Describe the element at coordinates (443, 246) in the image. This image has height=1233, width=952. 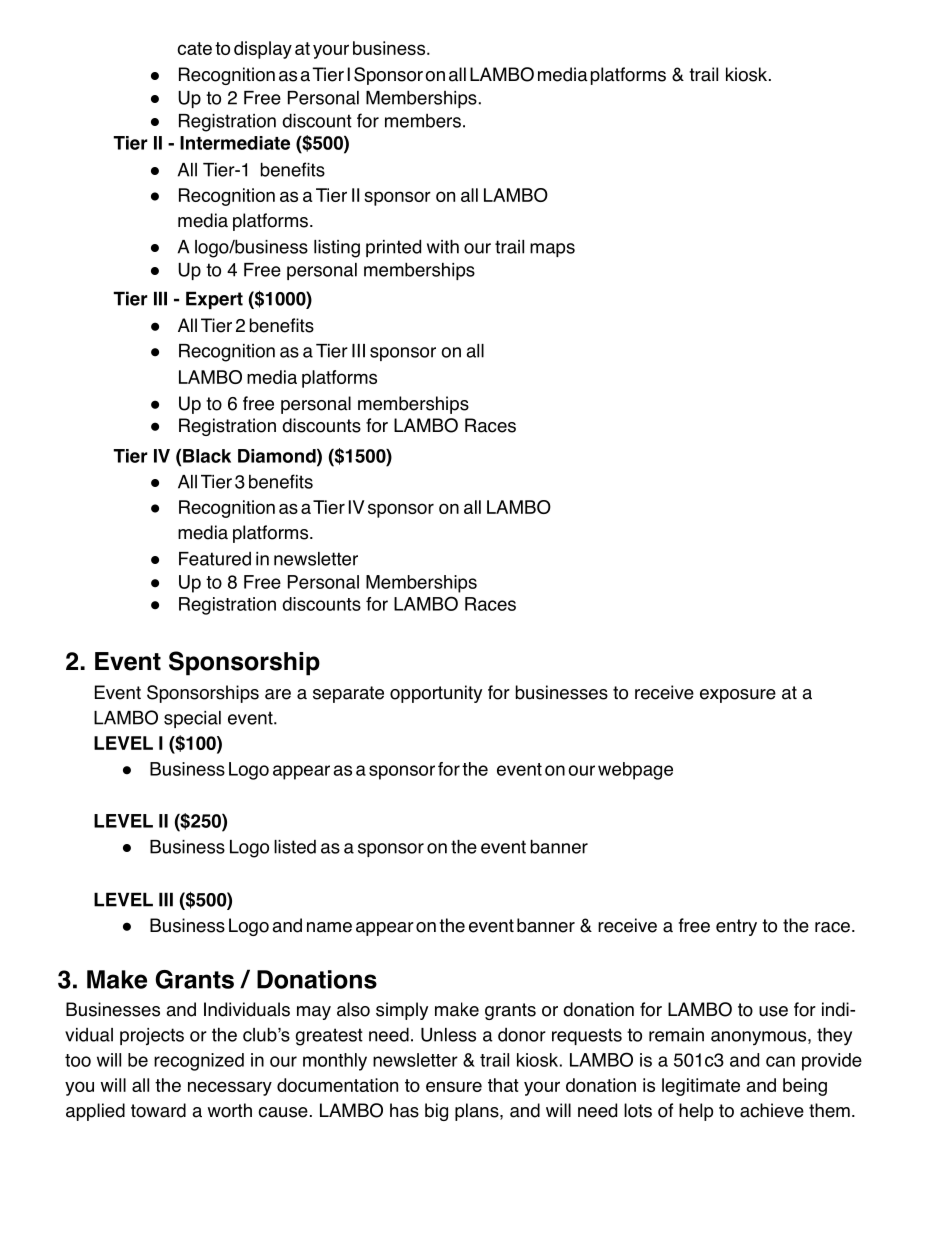
I see `with` at that location.
